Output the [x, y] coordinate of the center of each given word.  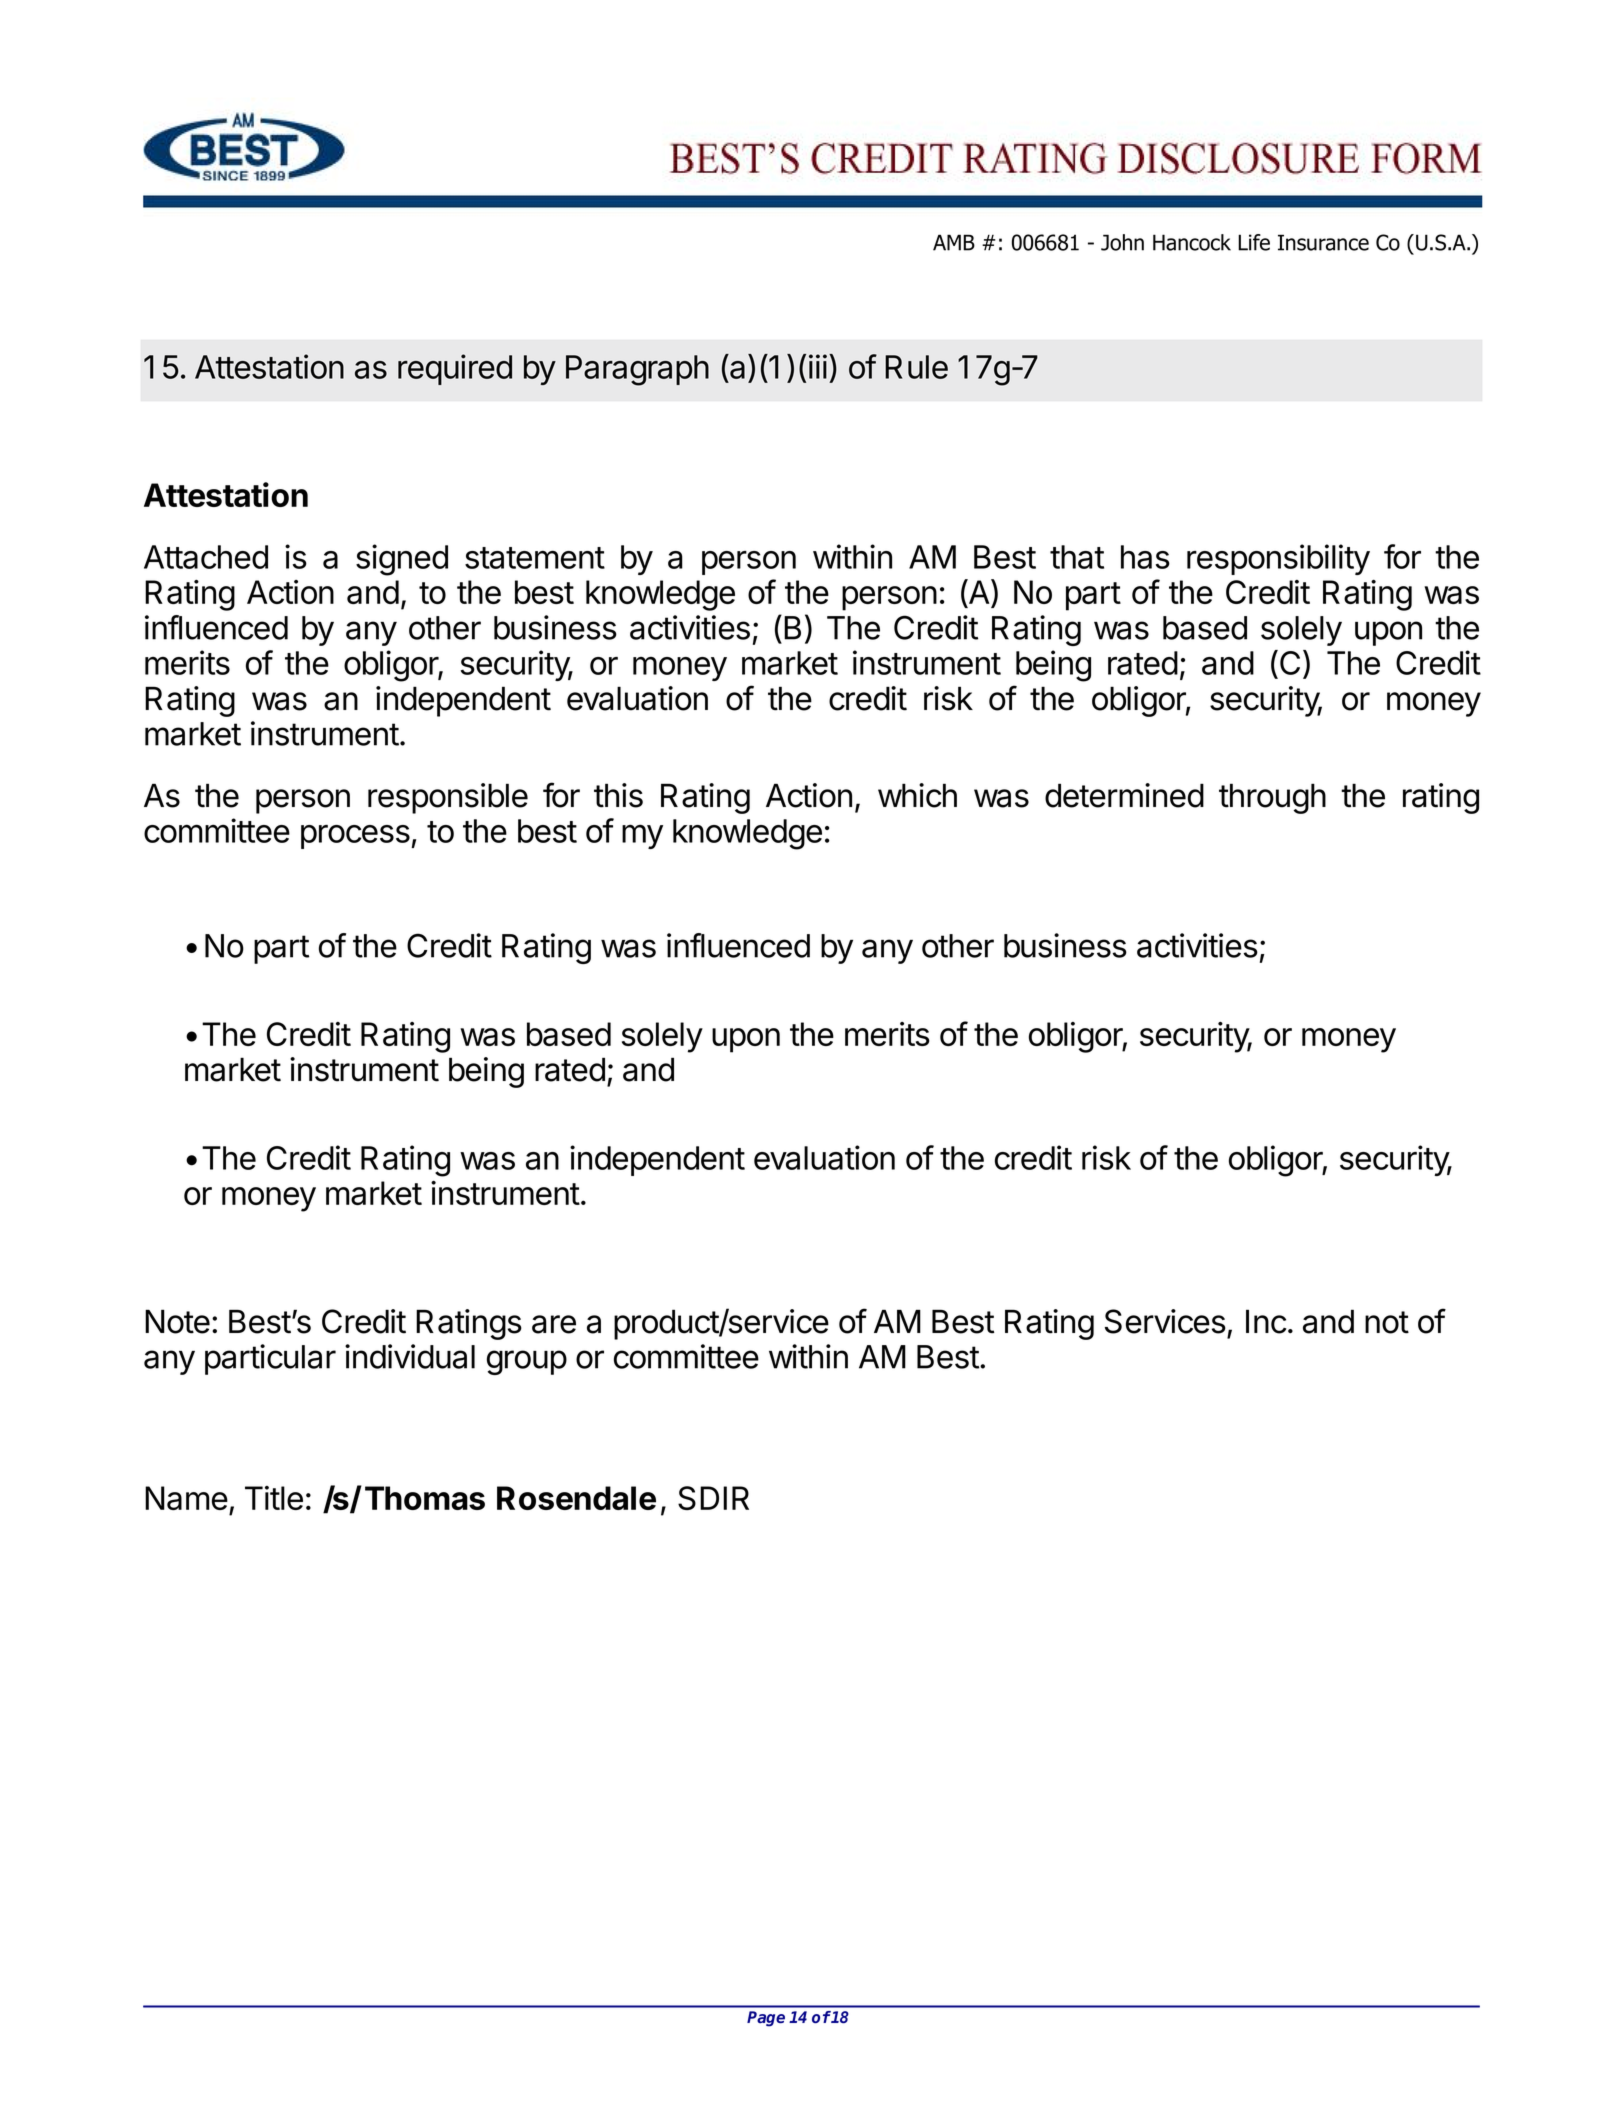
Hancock [1192, 242]
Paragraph [637, 370]
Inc [1266, 1321]
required [455, 369]
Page [766, 2019]
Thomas [425, 1498]
